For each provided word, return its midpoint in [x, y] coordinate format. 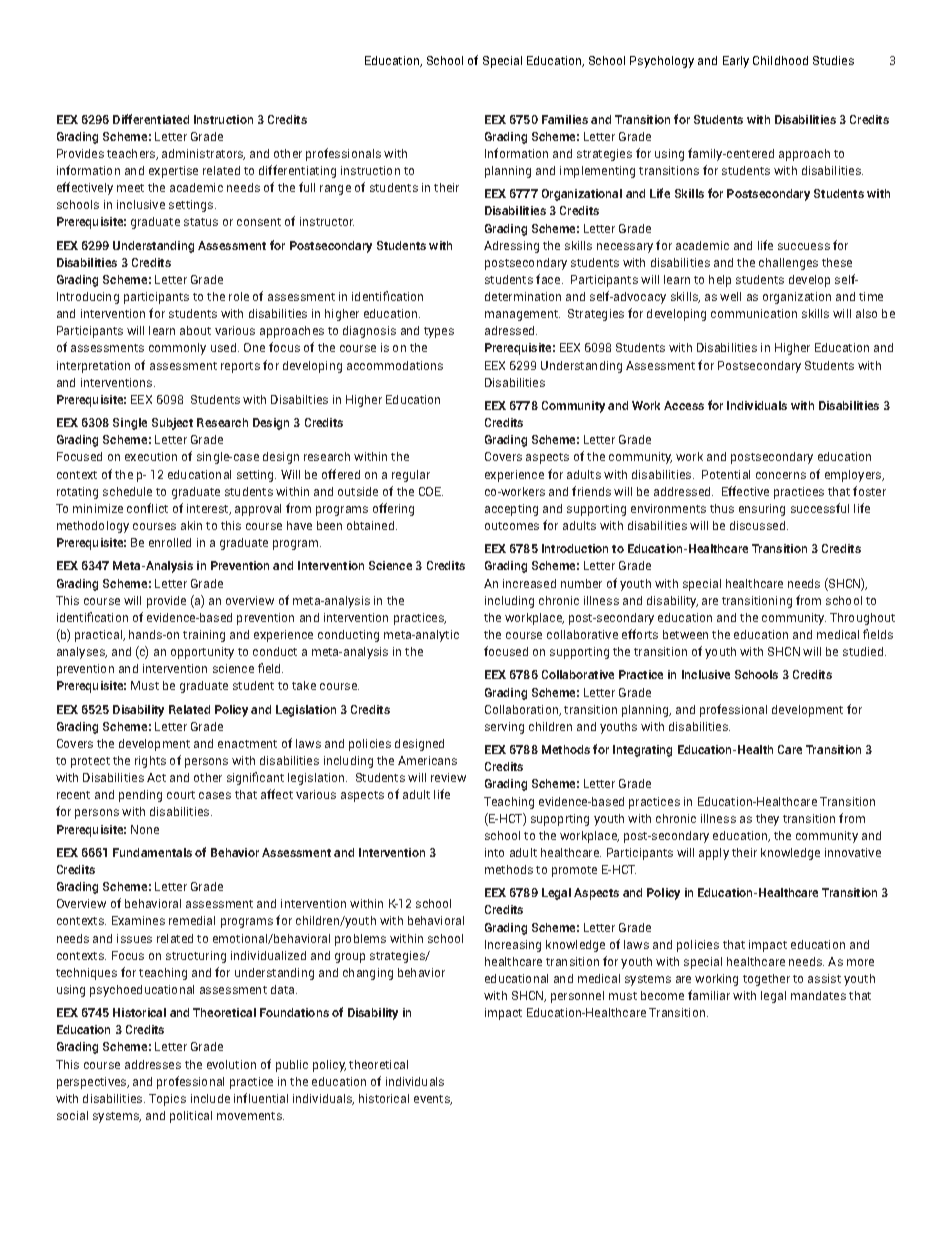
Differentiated [151, 119]
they [767, 820]
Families [565, 119]
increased [529, 583]
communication [754, 313]
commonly [177, 349]
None [145, 829]
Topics [167, 1100]
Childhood [780, 60]
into [494, 852]
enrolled [170, 542]
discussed [759, 525]
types [439, 332]
